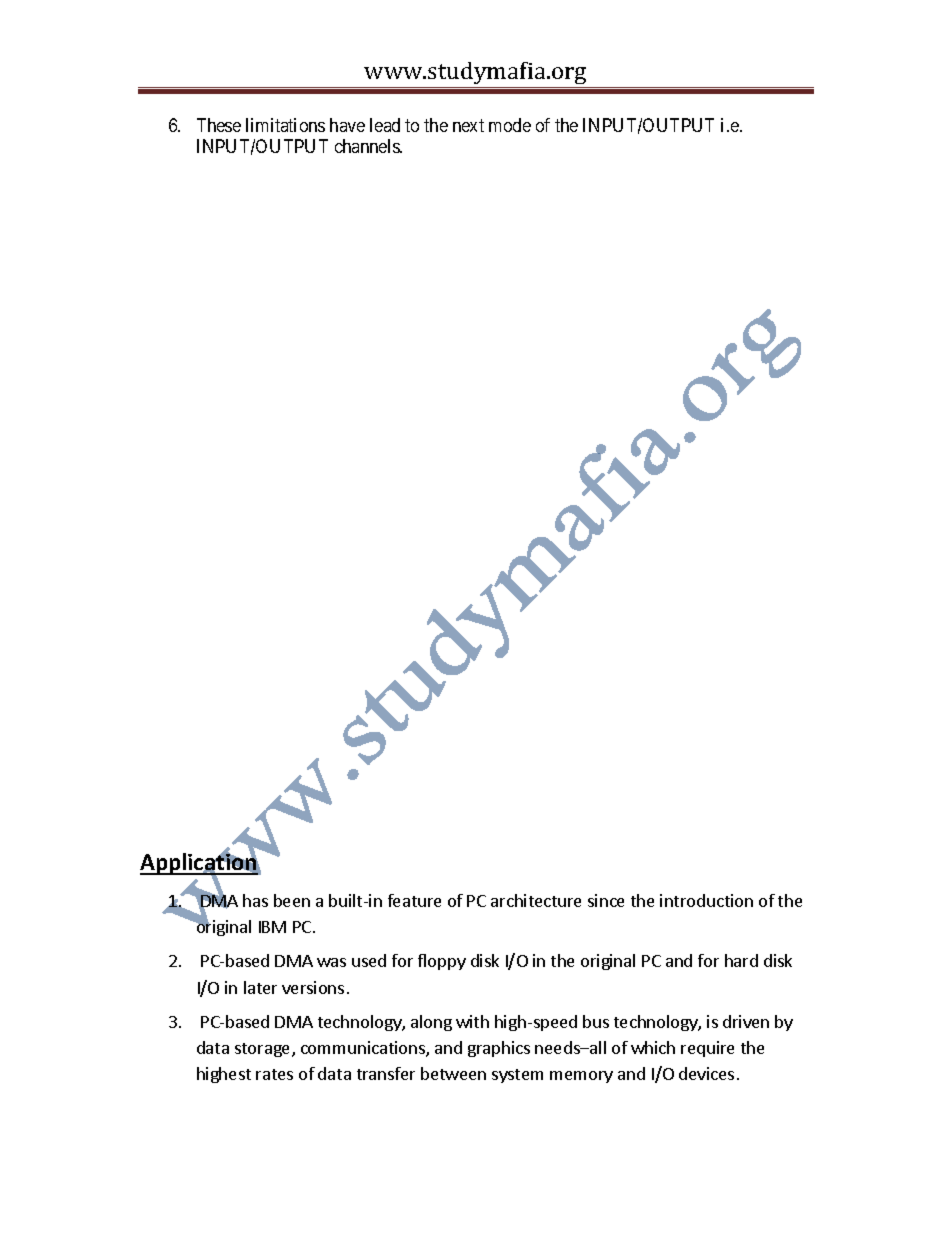 The width and height of the image is (952, 1233). I want to click on introduction, so click(706, 900).
